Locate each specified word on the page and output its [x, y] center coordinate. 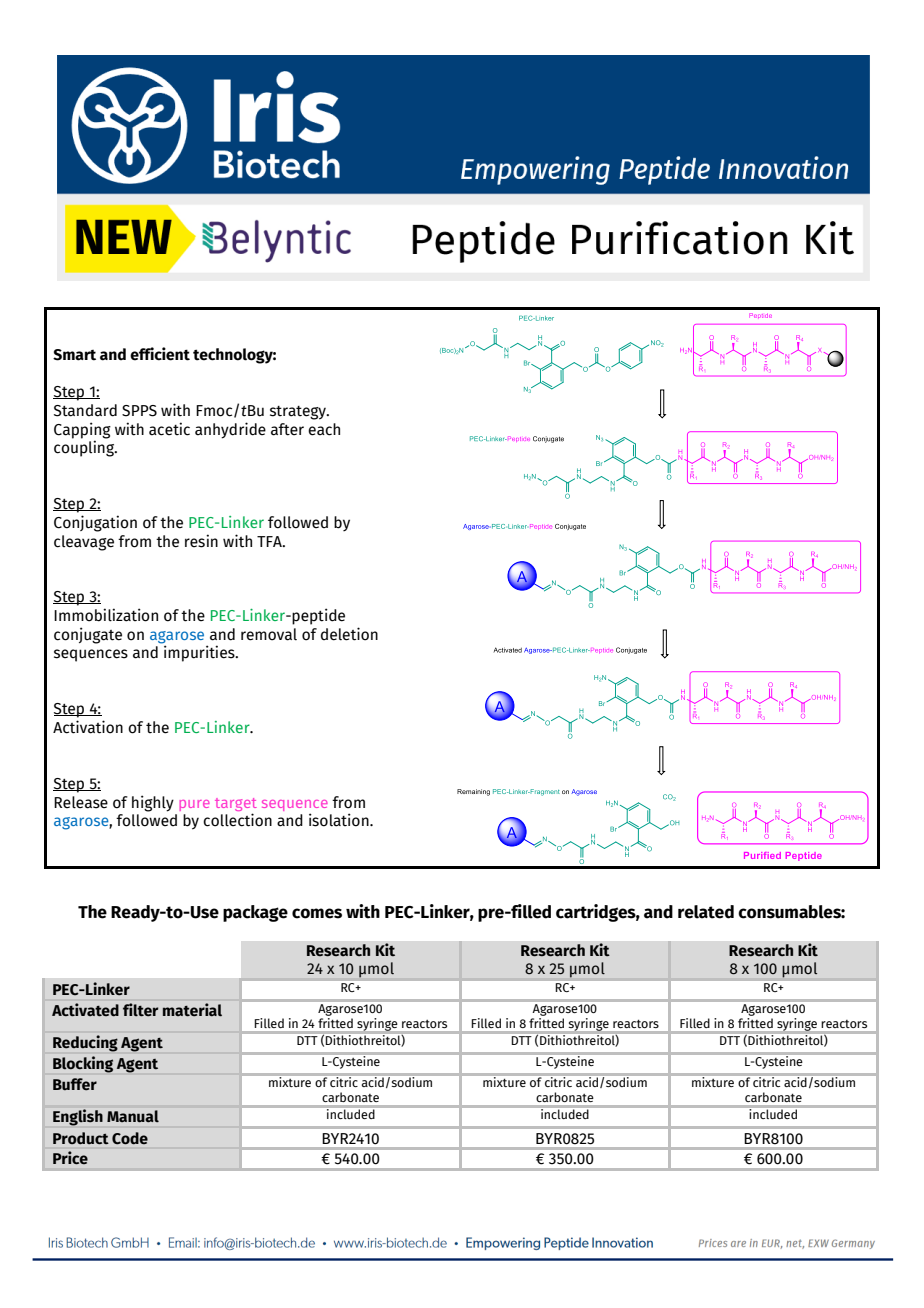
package [255, 913]
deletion [349, 634]
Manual [133, 1116]
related [706, 912]
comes [317, 913]
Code [130, 1138]
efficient [160, 354]
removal [269, 634]
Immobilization [106, 615]
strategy [299, 413]
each [324, 429]
